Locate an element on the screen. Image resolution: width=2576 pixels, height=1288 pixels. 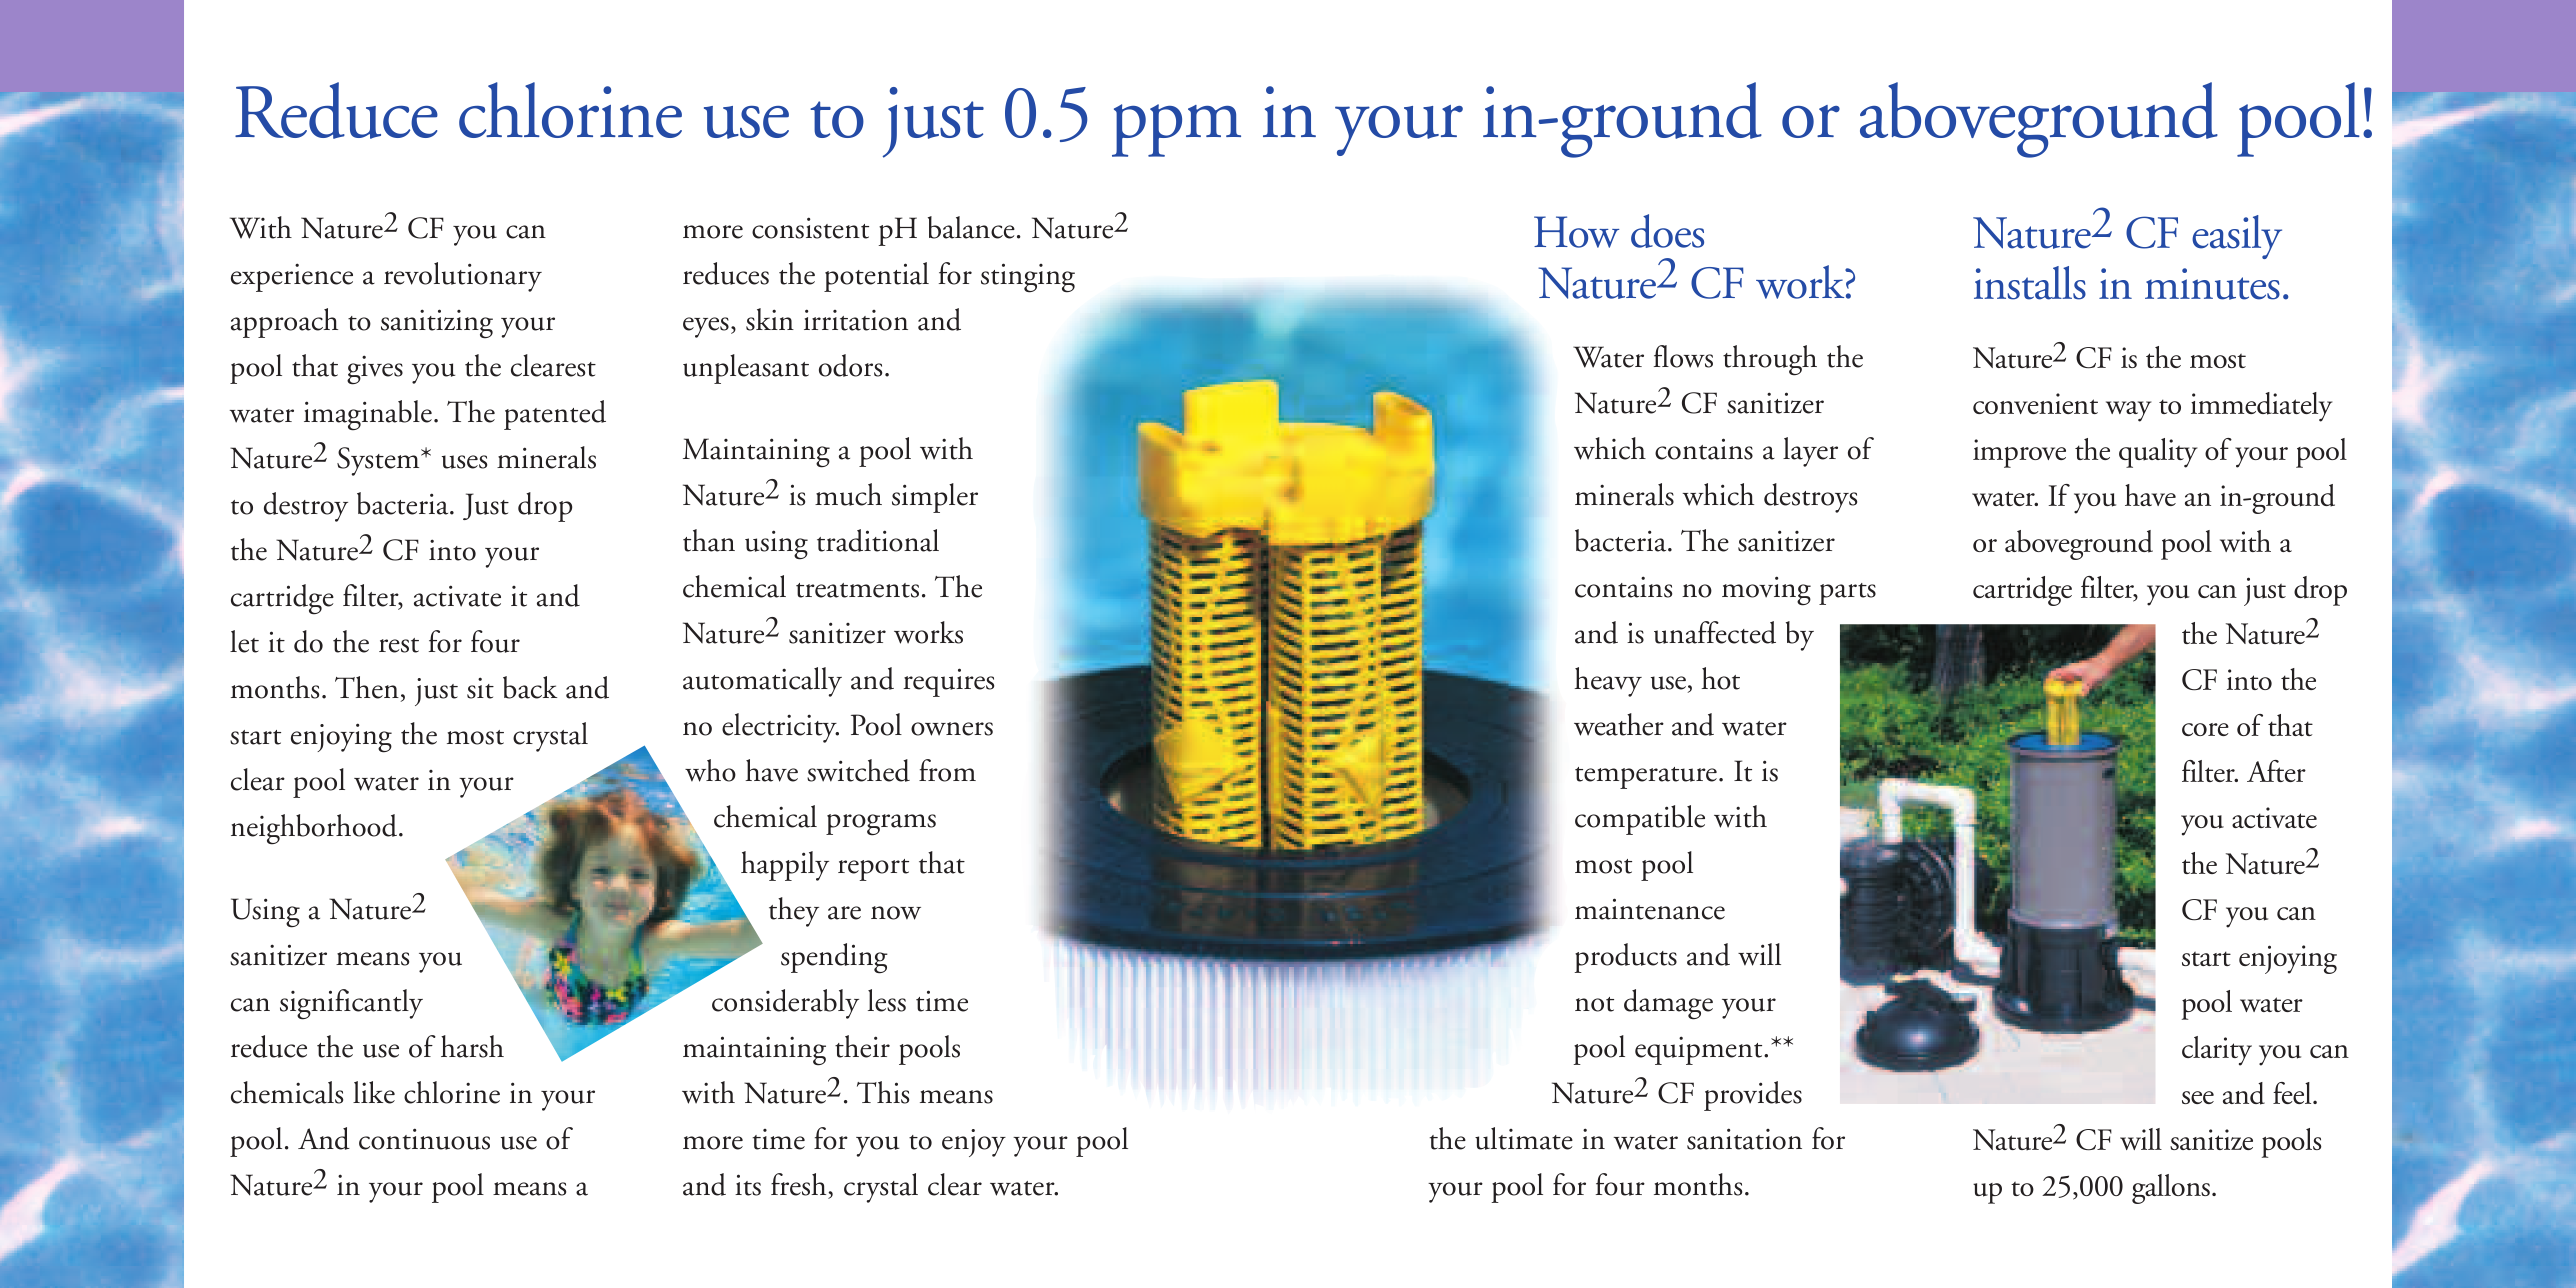
ppm is located at coordinates (1176, 130).
